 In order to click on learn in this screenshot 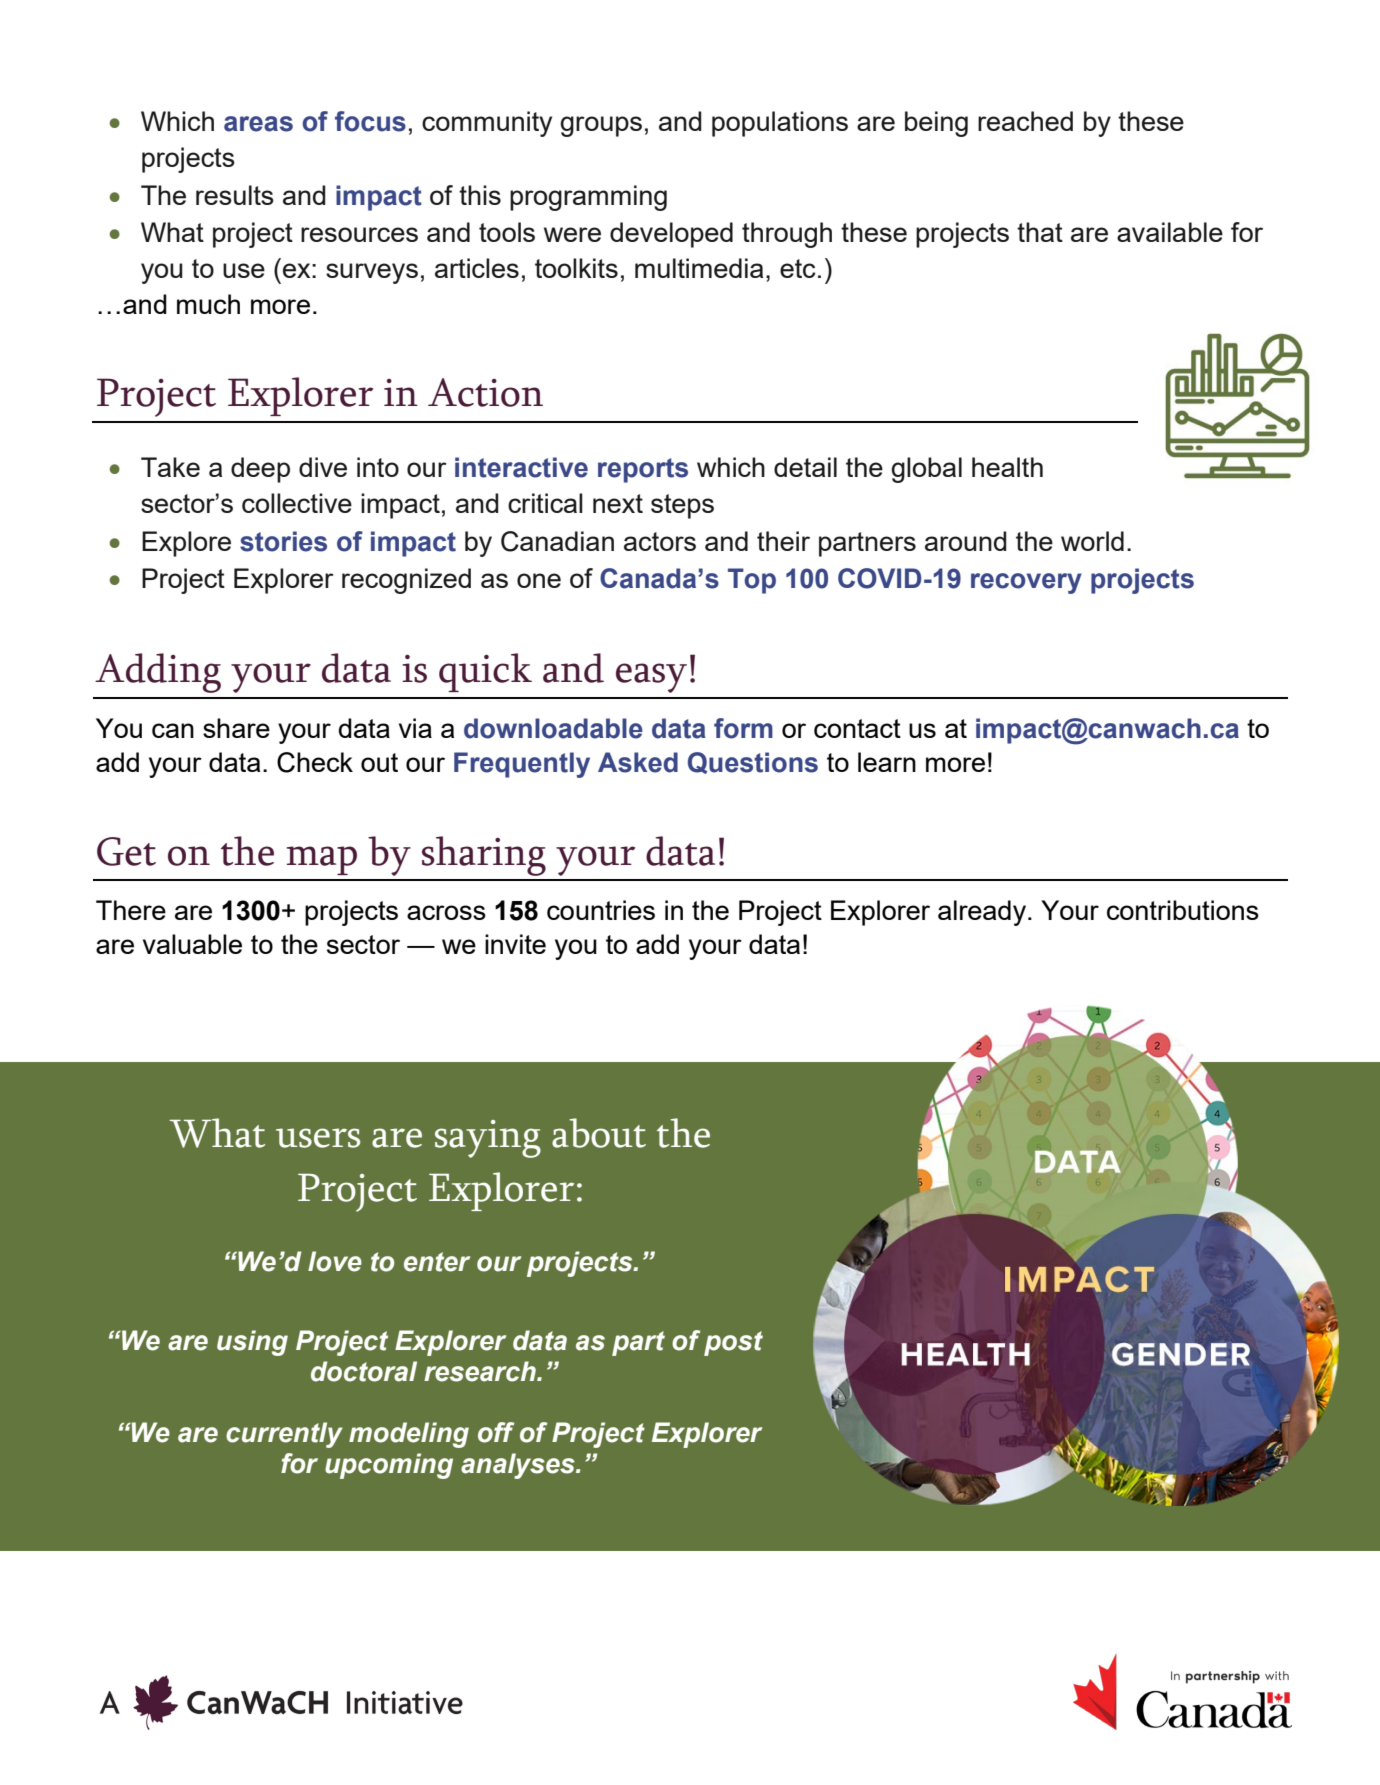, I will do `click(887, 762)`.
